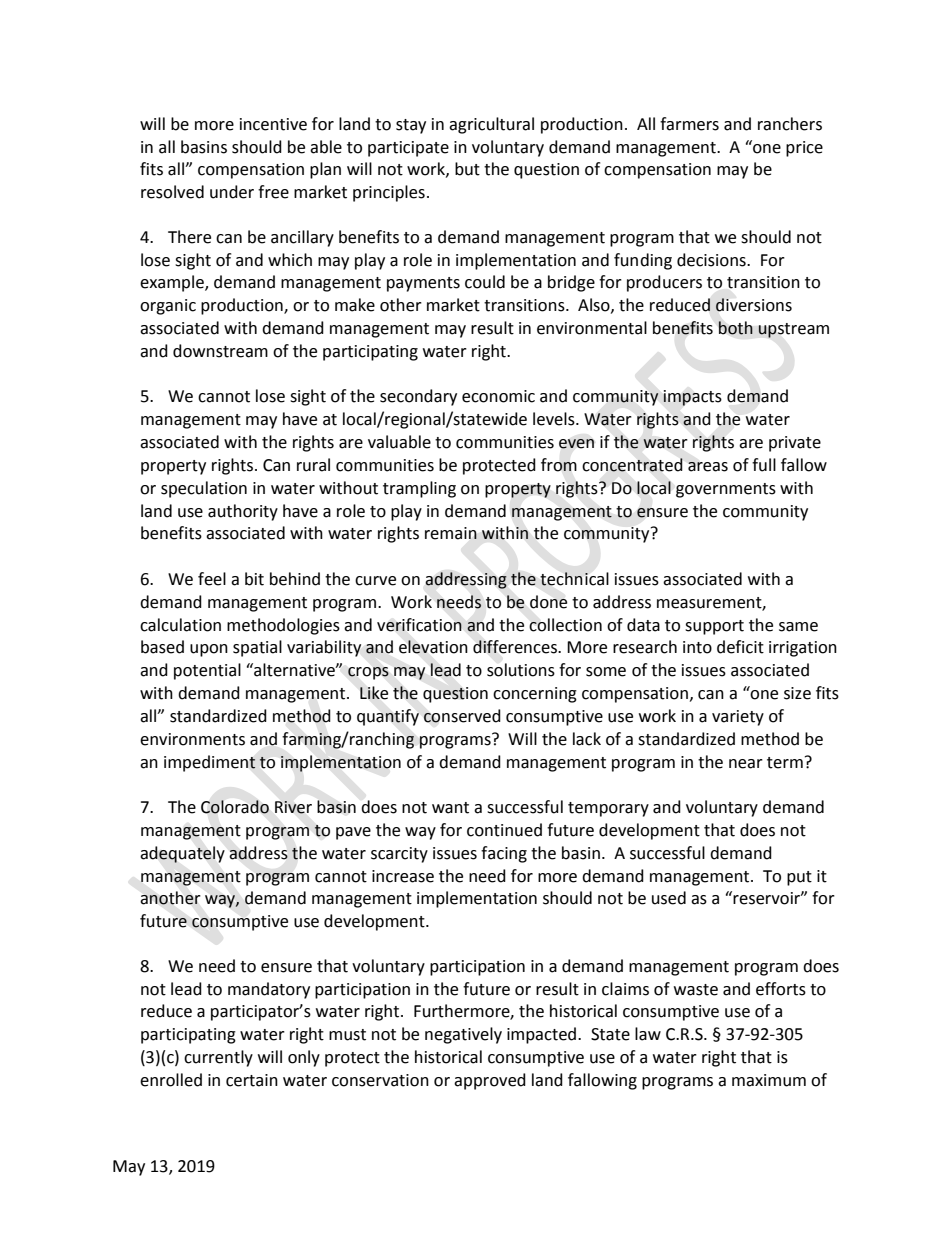  Describe the element at coordinates (254, 579) in the page. I see `bit` at that location.
